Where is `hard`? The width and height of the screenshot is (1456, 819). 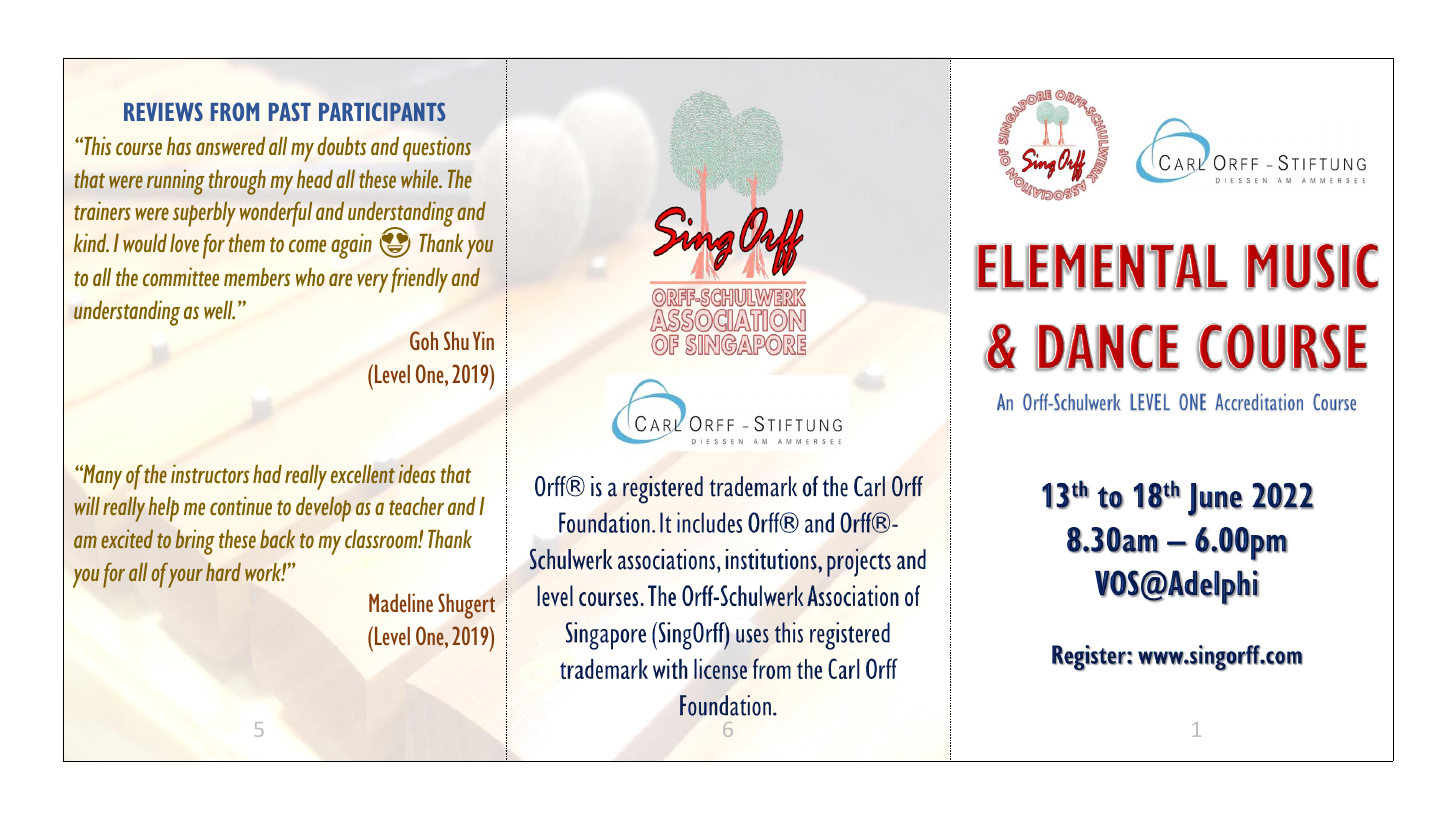
hard is located at coordinates (223, 572).
